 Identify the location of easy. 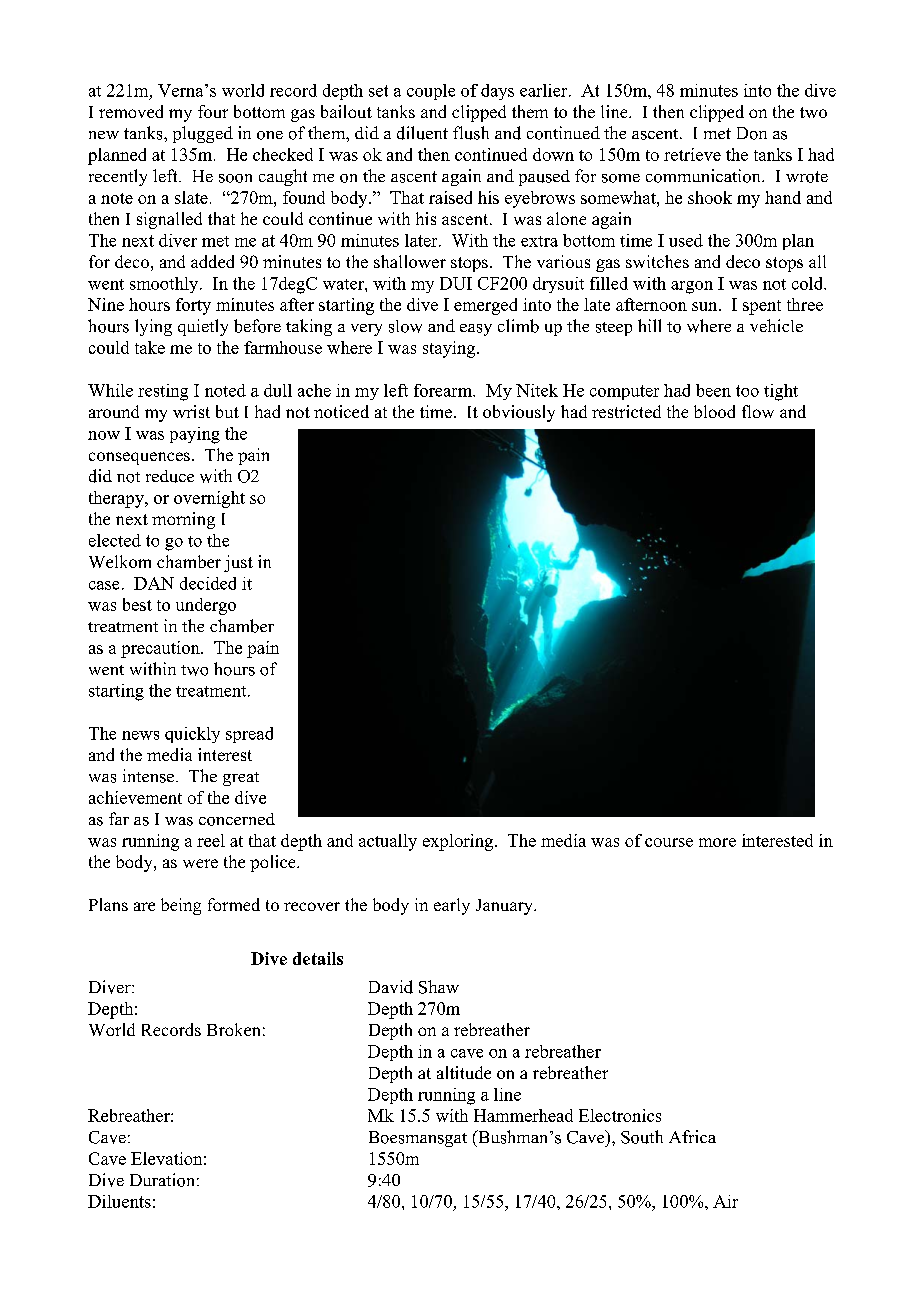
(476, 330).
